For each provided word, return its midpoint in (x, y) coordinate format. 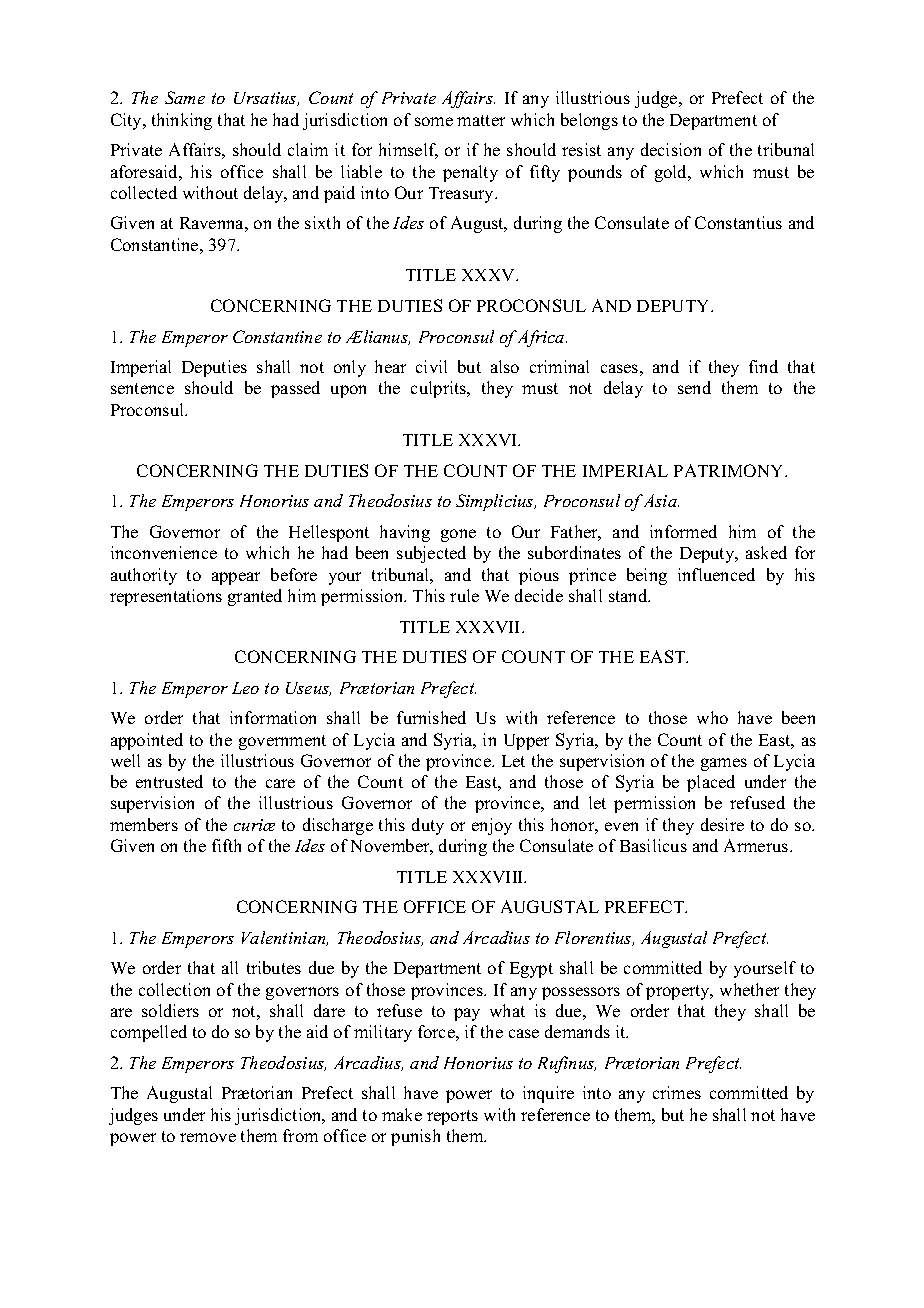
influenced (716, 574)
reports (452, 1117)
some (434, 121)
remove (208, 1137)
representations (166, 597)
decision (671, 149)
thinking (182, 121)
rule (464, 595)
